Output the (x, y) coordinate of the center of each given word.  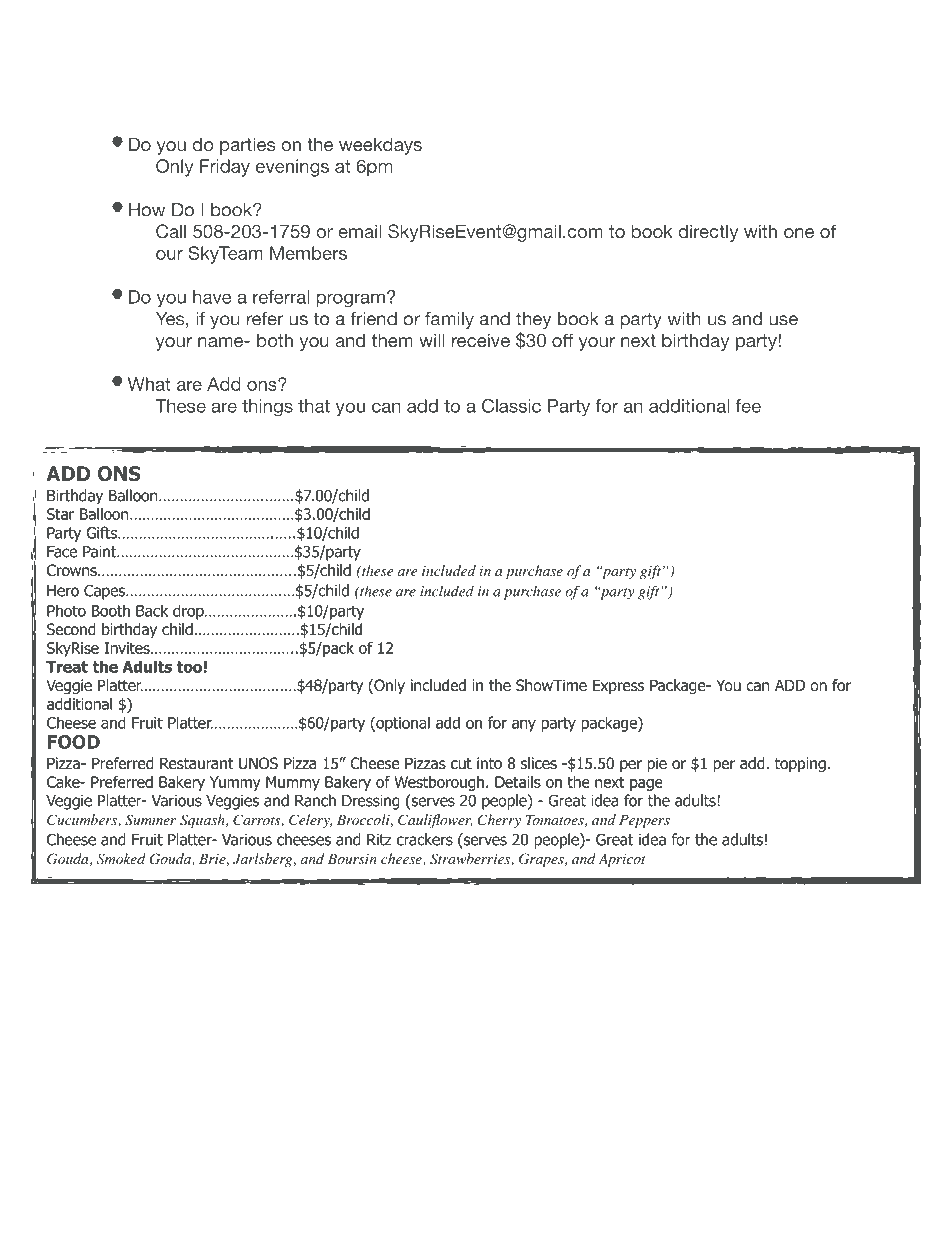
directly (708, 233)
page (646, 785)
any (524, 725)
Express (618, 686)
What (149, 384)
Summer (150, 820)
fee (748, 406)
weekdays (380, 146)
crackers (425, 839)
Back (152, 610)
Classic (511, 406)
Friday (225, 168)
